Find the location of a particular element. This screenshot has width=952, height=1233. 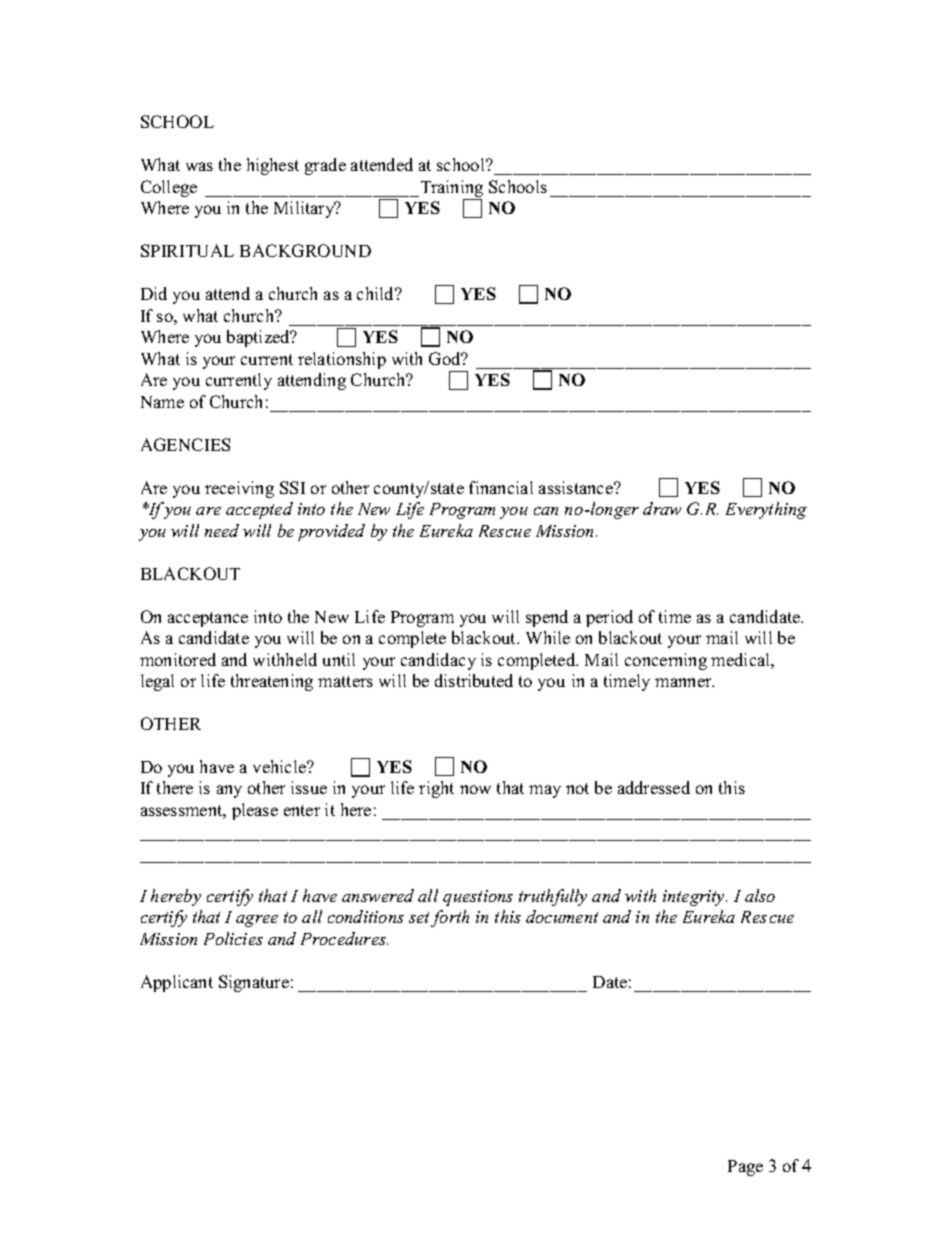

was is located at coordinates (199, 166).
